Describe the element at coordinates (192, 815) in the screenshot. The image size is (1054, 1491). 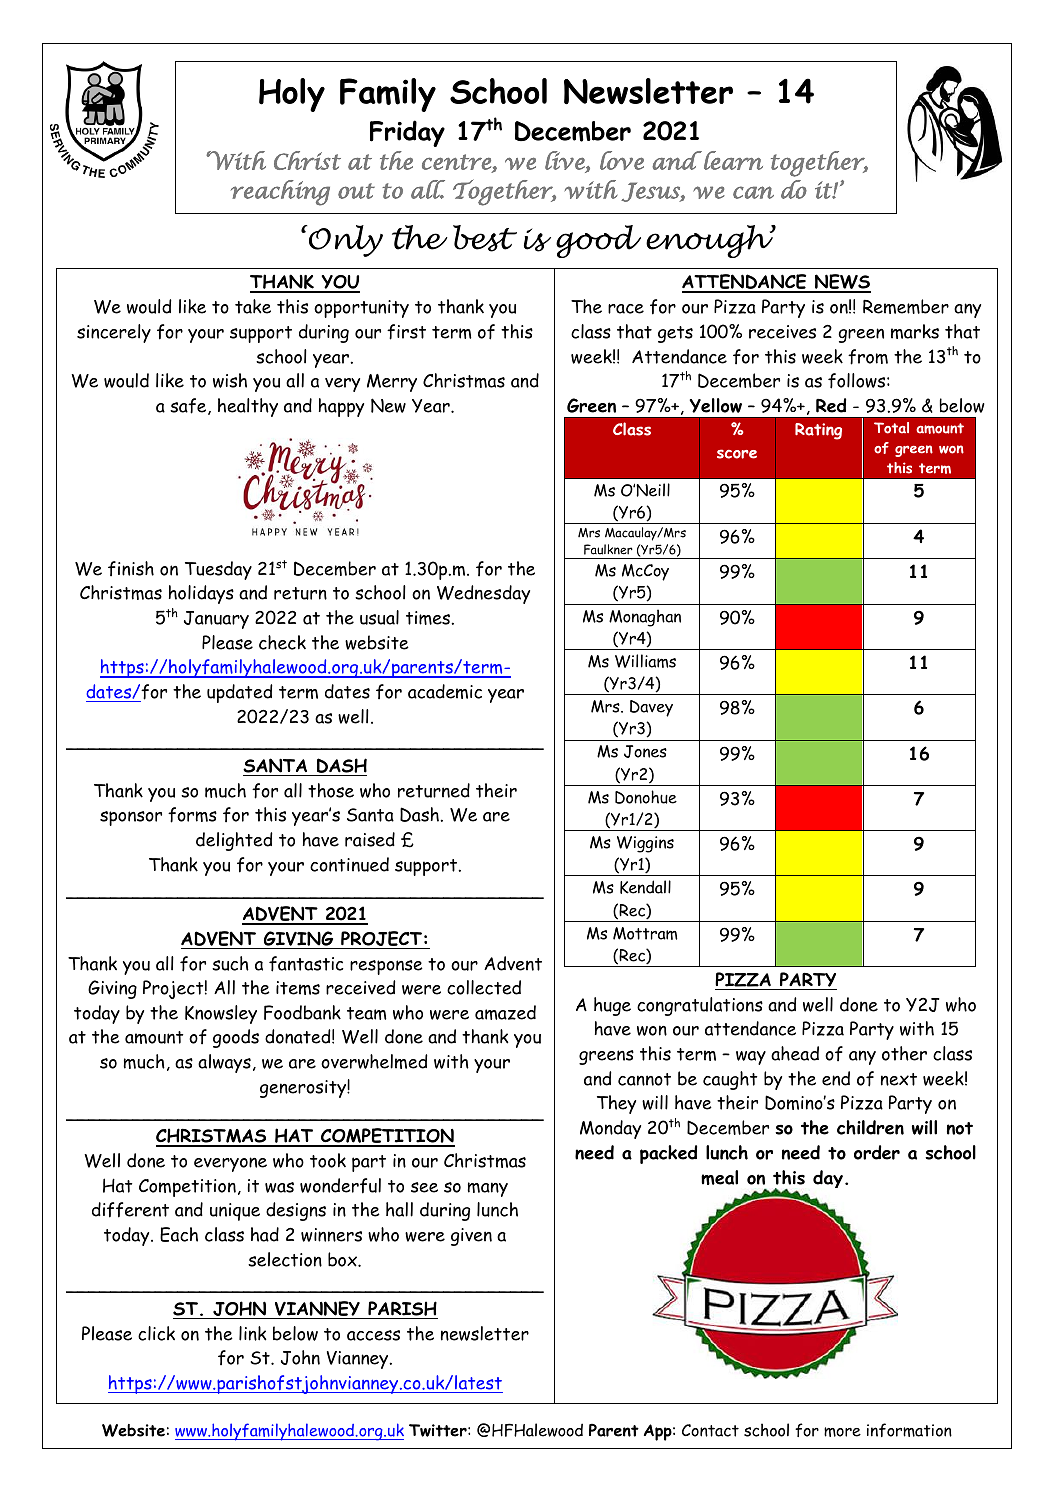
I see `forms` at that location.
